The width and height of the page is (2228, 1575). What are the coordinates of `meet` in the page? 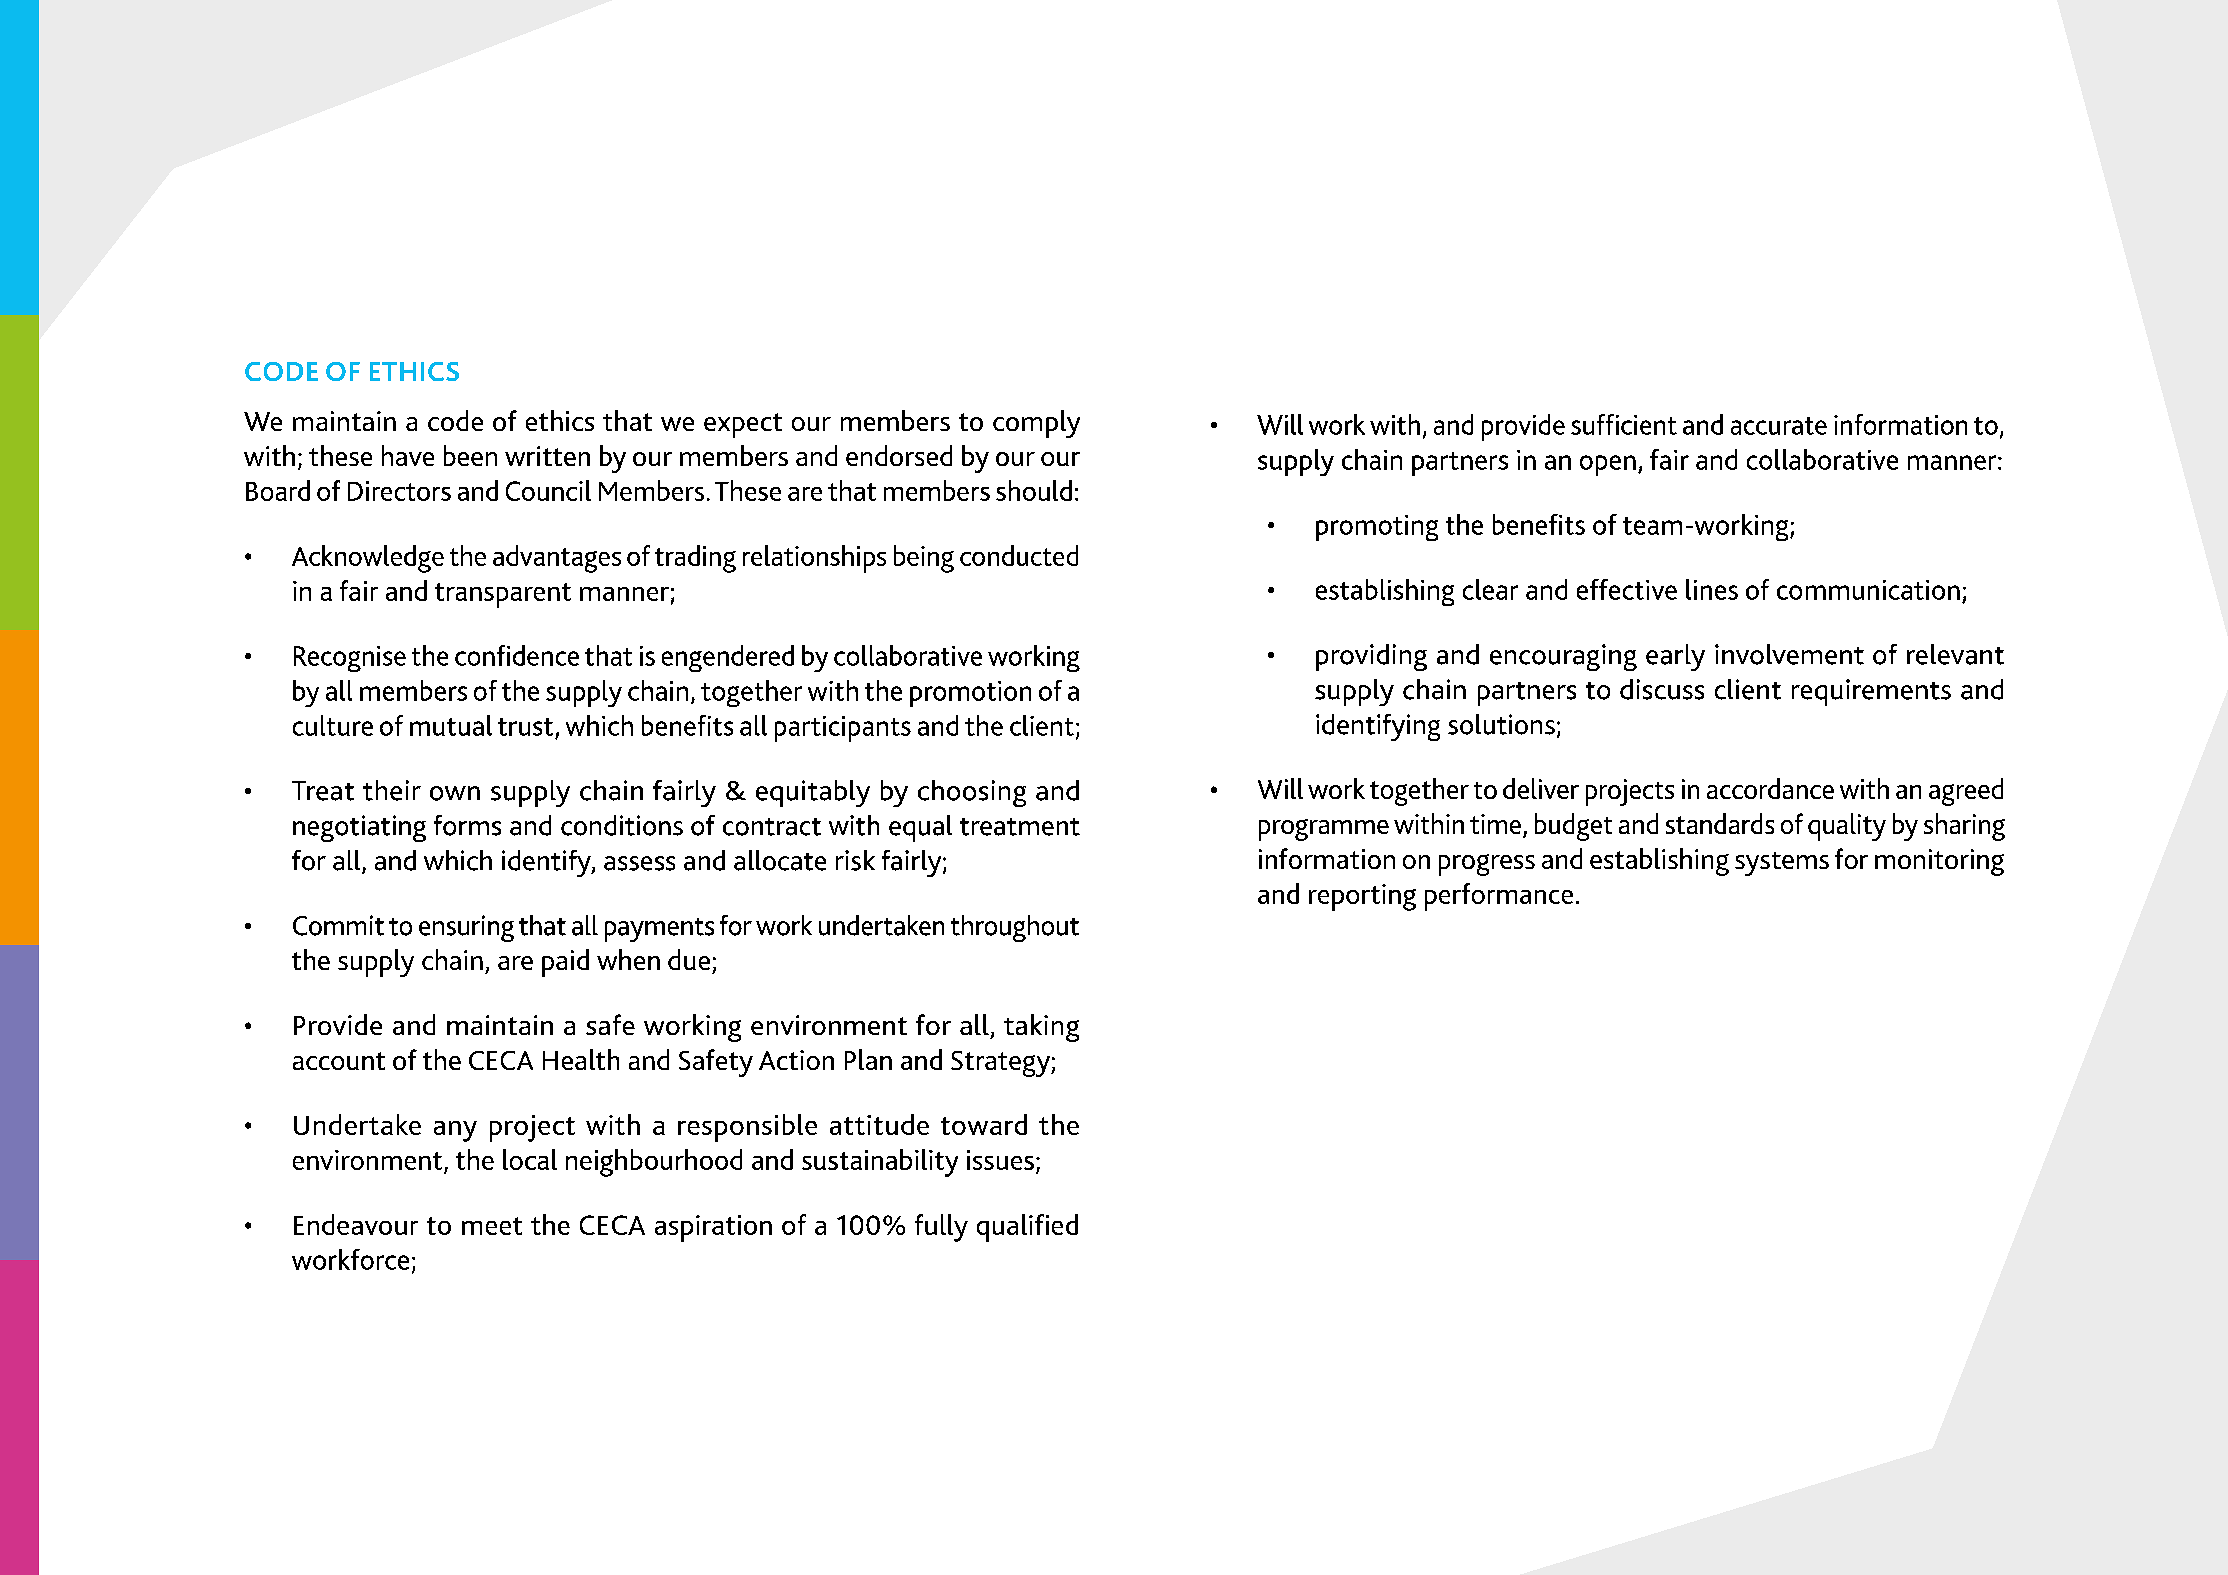 It's located at (492, 1226).
